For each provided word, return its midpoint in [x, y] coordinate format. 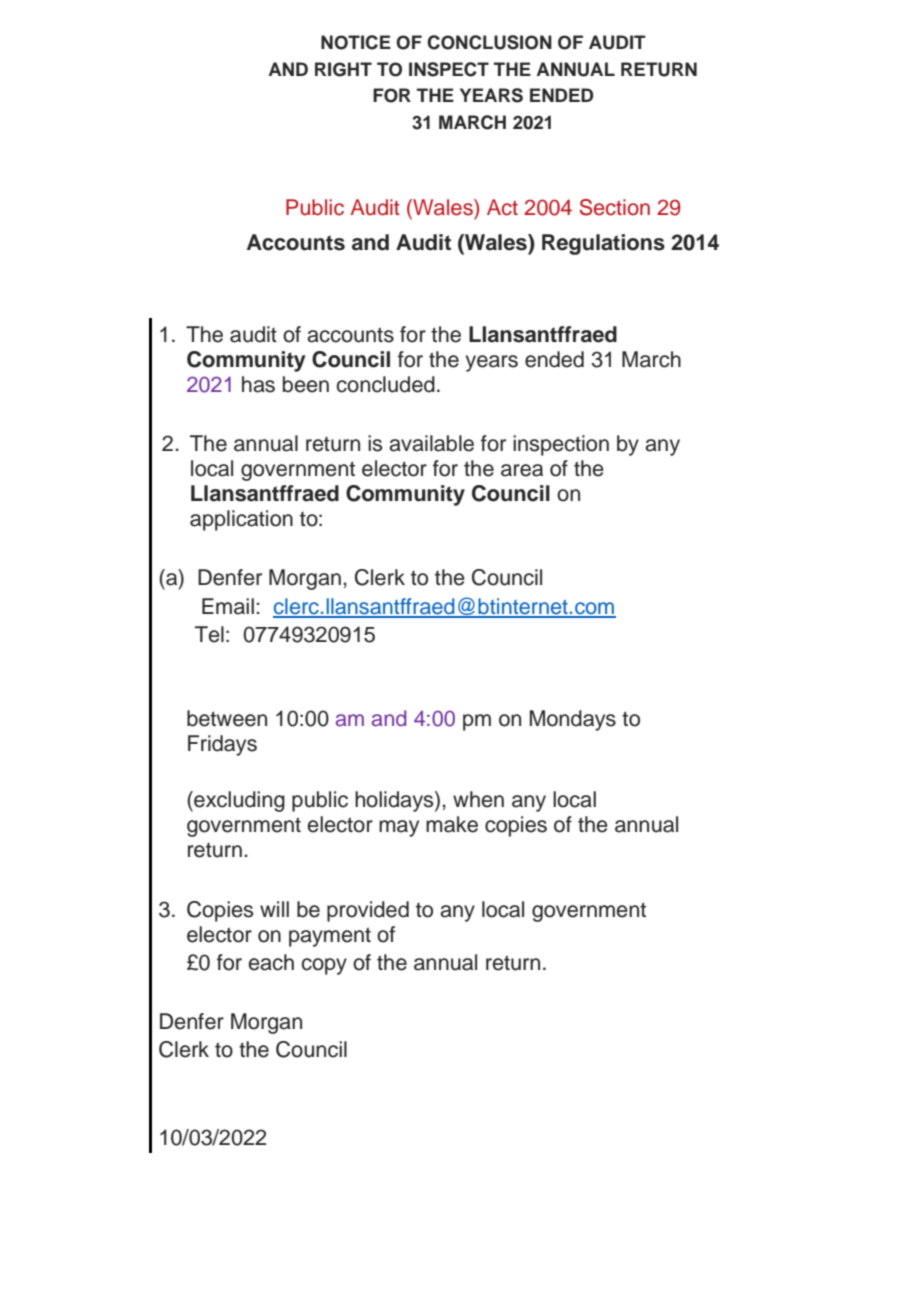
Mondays [573, 720]
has [258, 384]
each [271, 962]
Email [228, 606]
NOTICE [356, 42]
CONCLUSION [489, 42]
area [522, 470]
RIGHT [343, 69]
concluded [385, 384]
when [478, 799]
